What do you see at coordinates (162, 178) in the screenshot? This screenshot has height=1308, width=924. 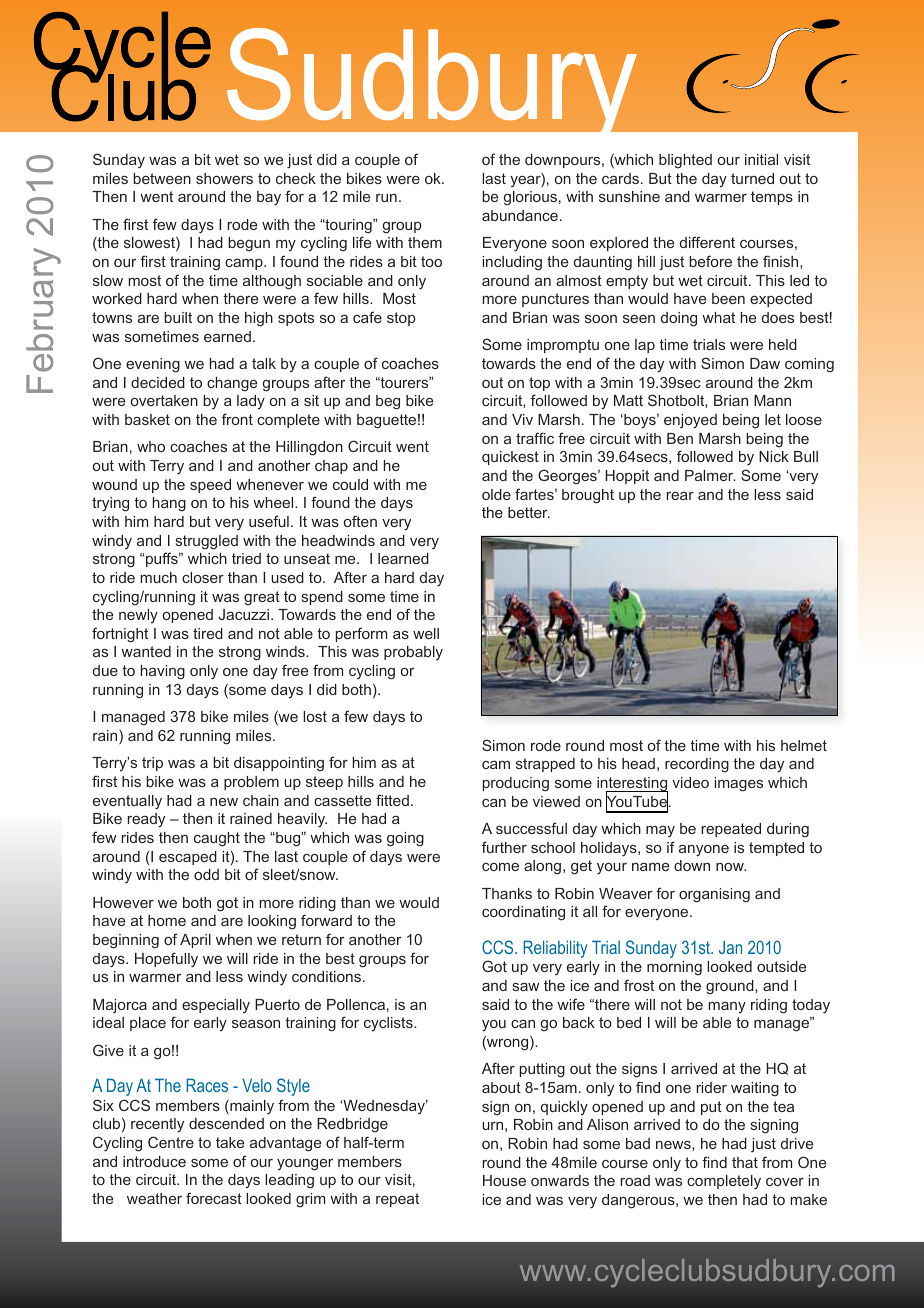 I see `between` at bounding box center [162, 178].
